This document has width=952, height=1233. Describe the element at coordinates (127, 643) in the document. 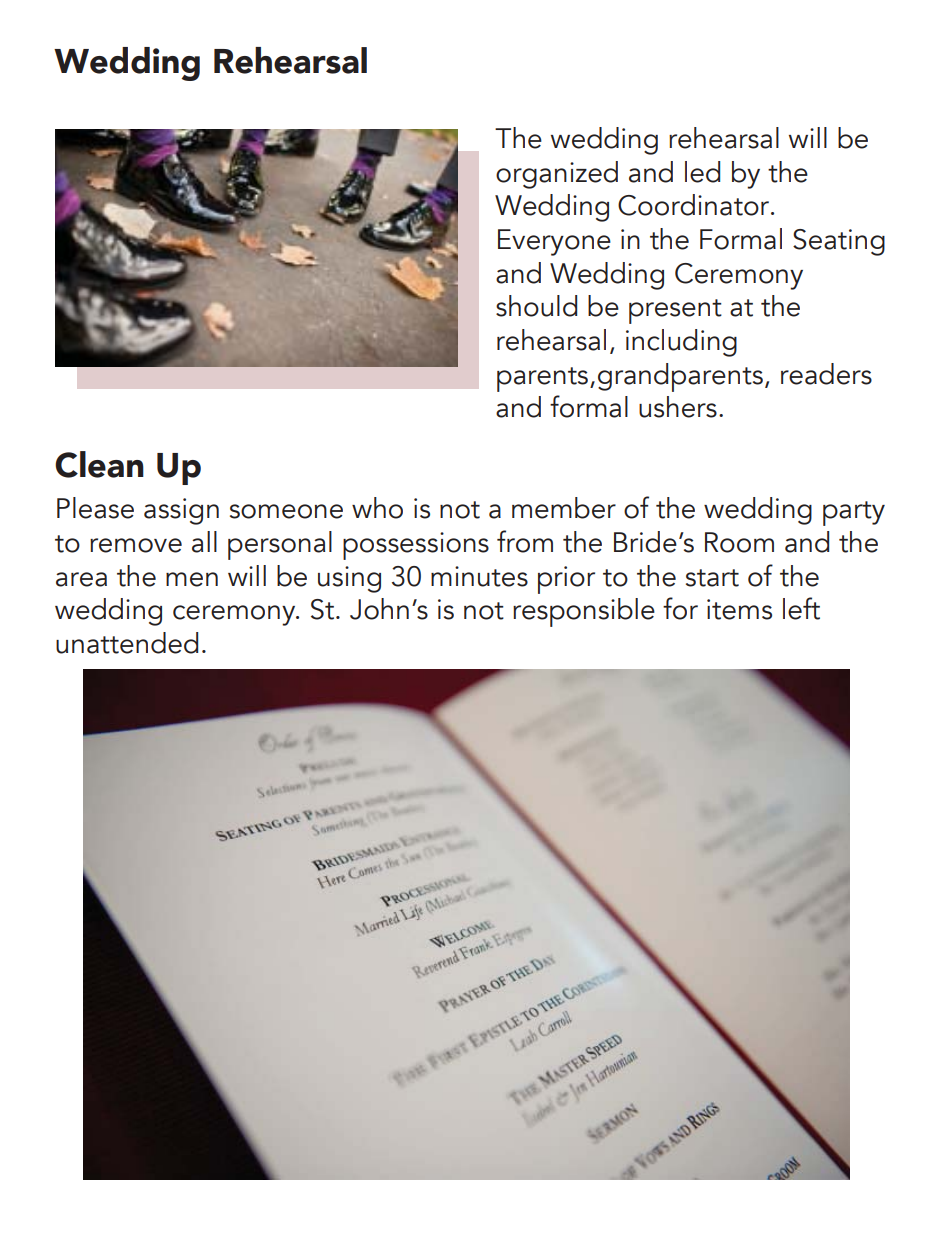

I see `unattended` at that location.
